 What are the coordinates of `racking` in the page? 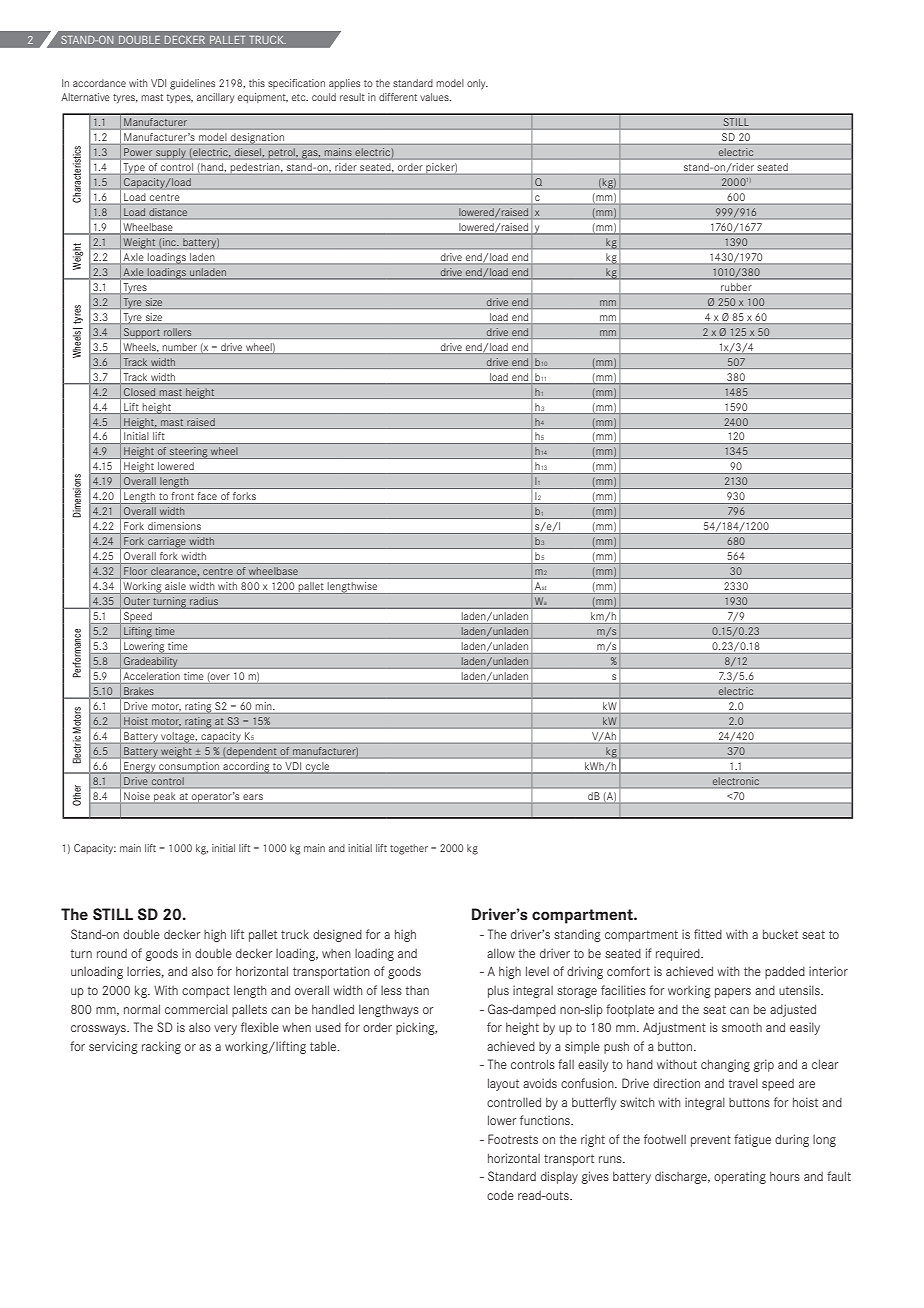 It's located at (161, 1047).
